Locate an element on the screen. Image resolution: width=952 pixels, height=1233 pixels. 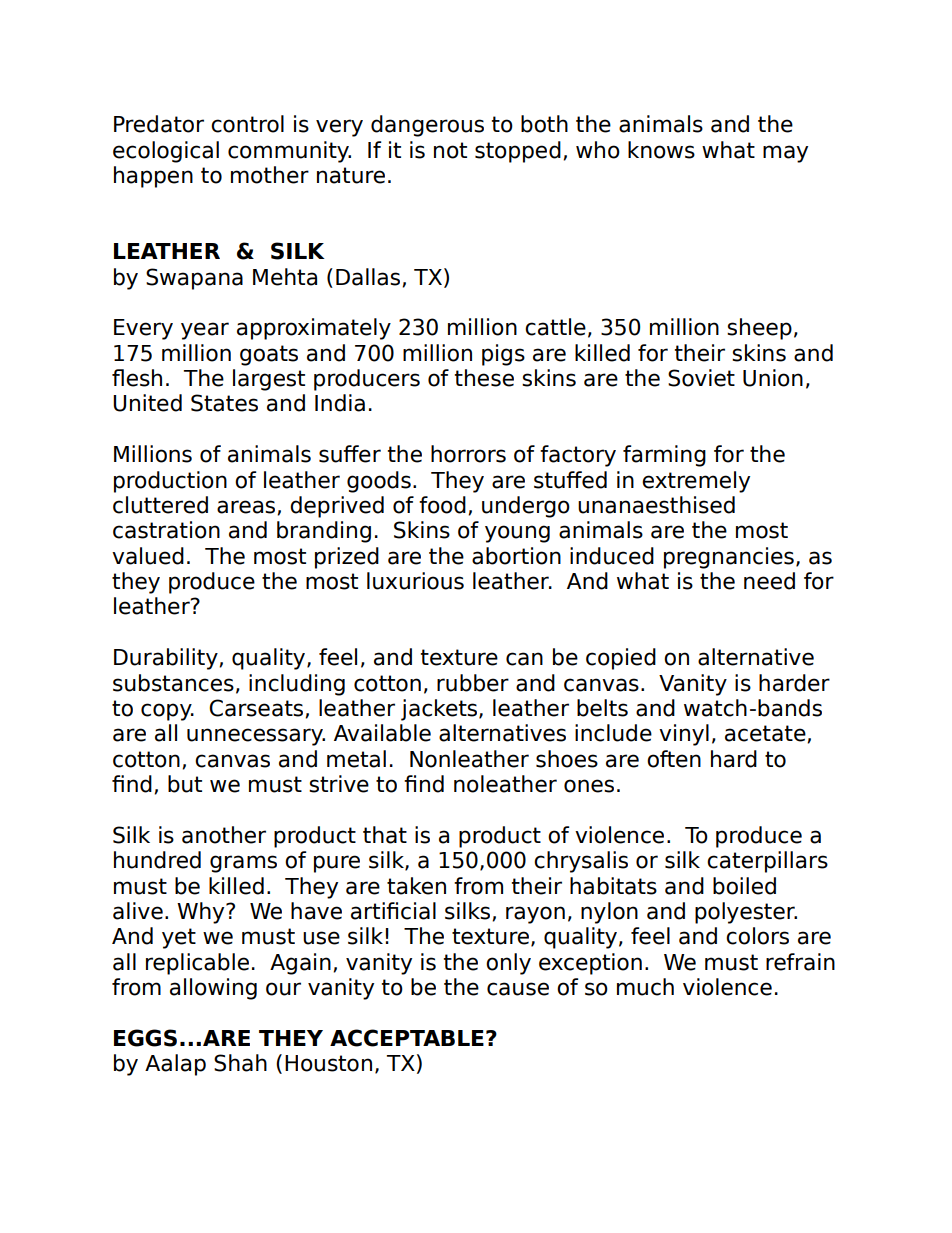
stopped is located at coordinates (518, 152).
